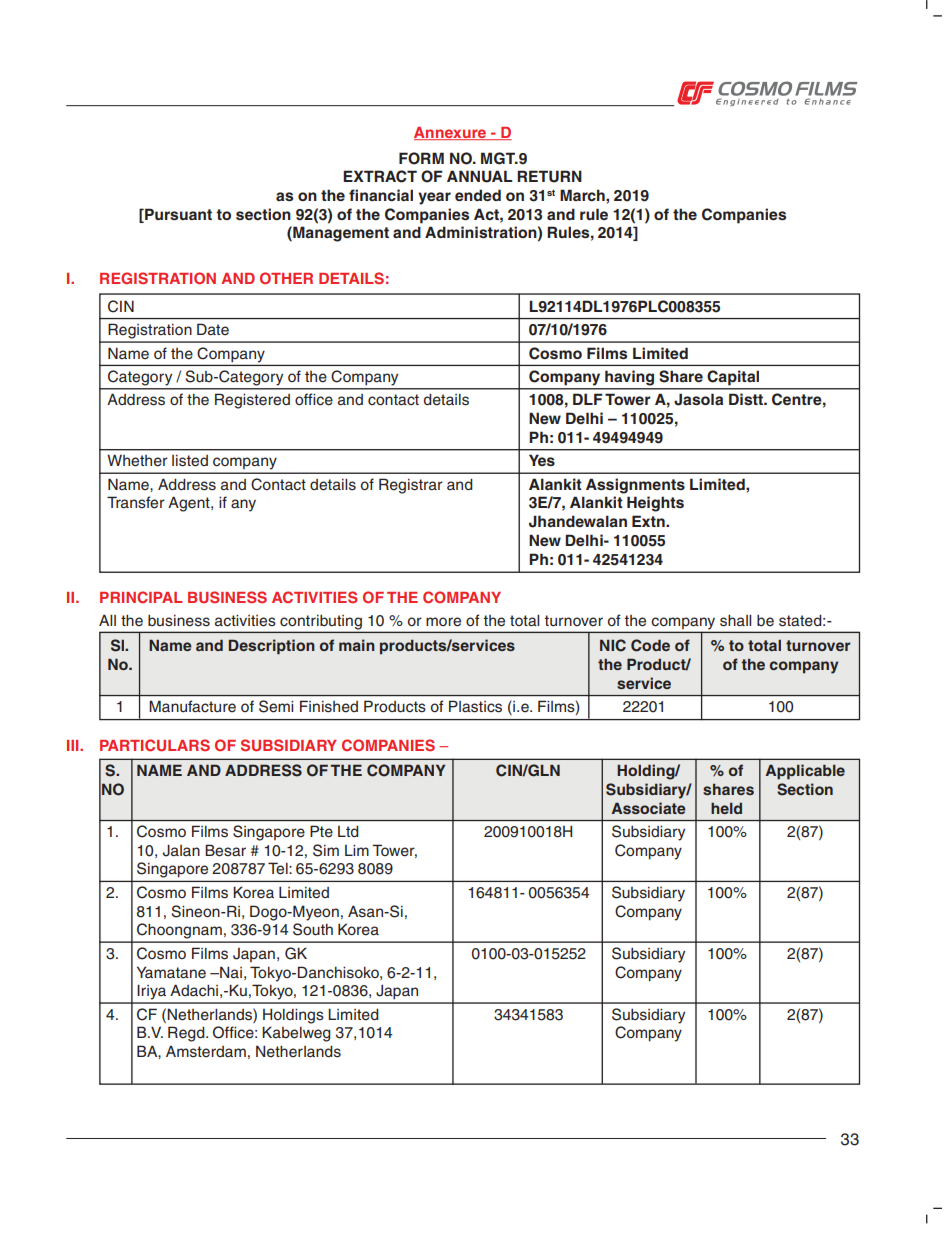 This image has height=1233, width=952. What do you see at coordinates (177, 215) in the image?
I see `Pursuant` at bounding box center [177, 215].
